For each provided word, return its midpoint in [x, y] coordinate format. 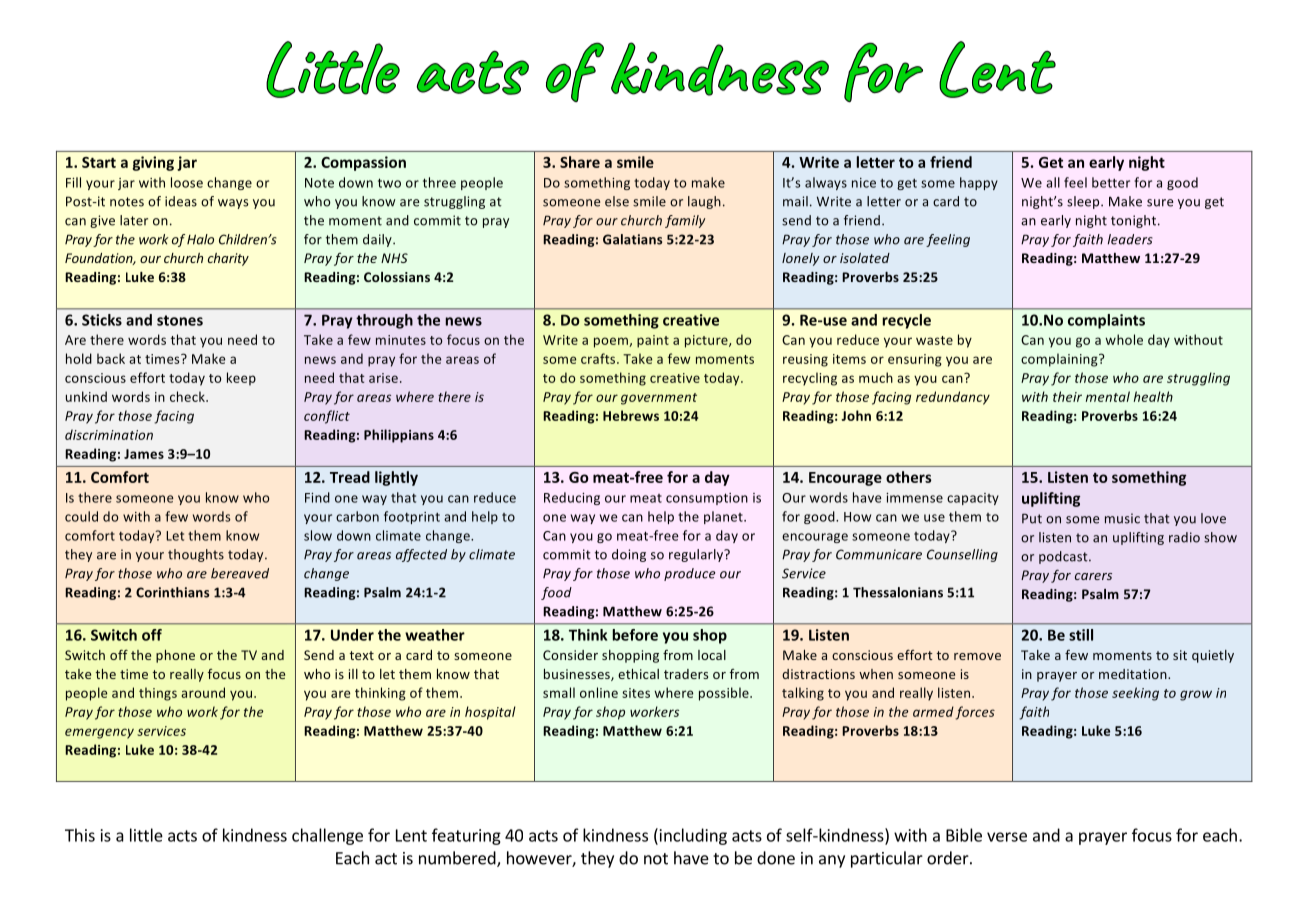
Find [317, 497]
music [1122, 518]
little [146, 835]
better [1111, 182]
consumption [707, 499]
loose [187, 182]
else [617, 201]
